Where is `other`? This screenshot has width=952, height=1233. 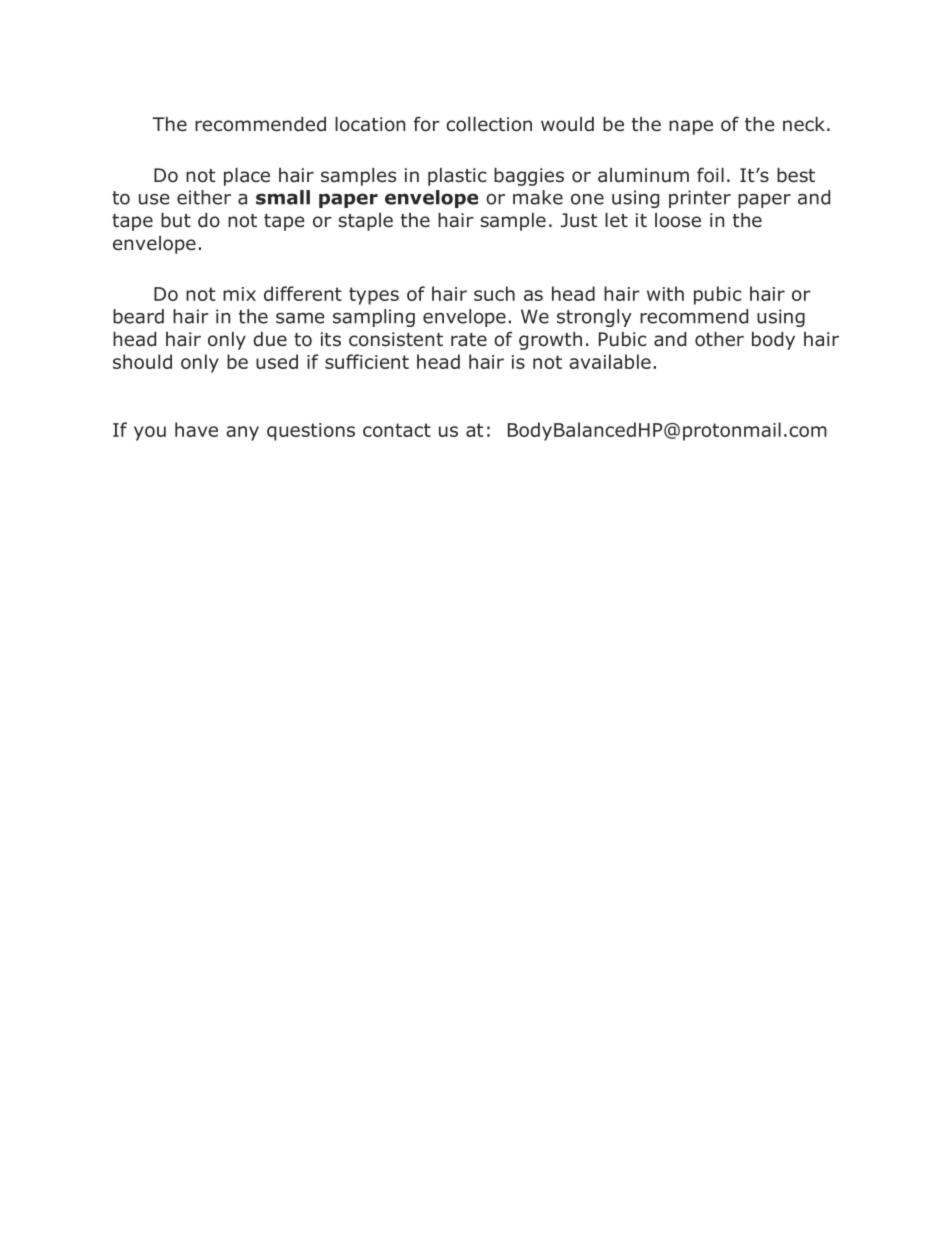
other is located at coordinates (719, 339).
